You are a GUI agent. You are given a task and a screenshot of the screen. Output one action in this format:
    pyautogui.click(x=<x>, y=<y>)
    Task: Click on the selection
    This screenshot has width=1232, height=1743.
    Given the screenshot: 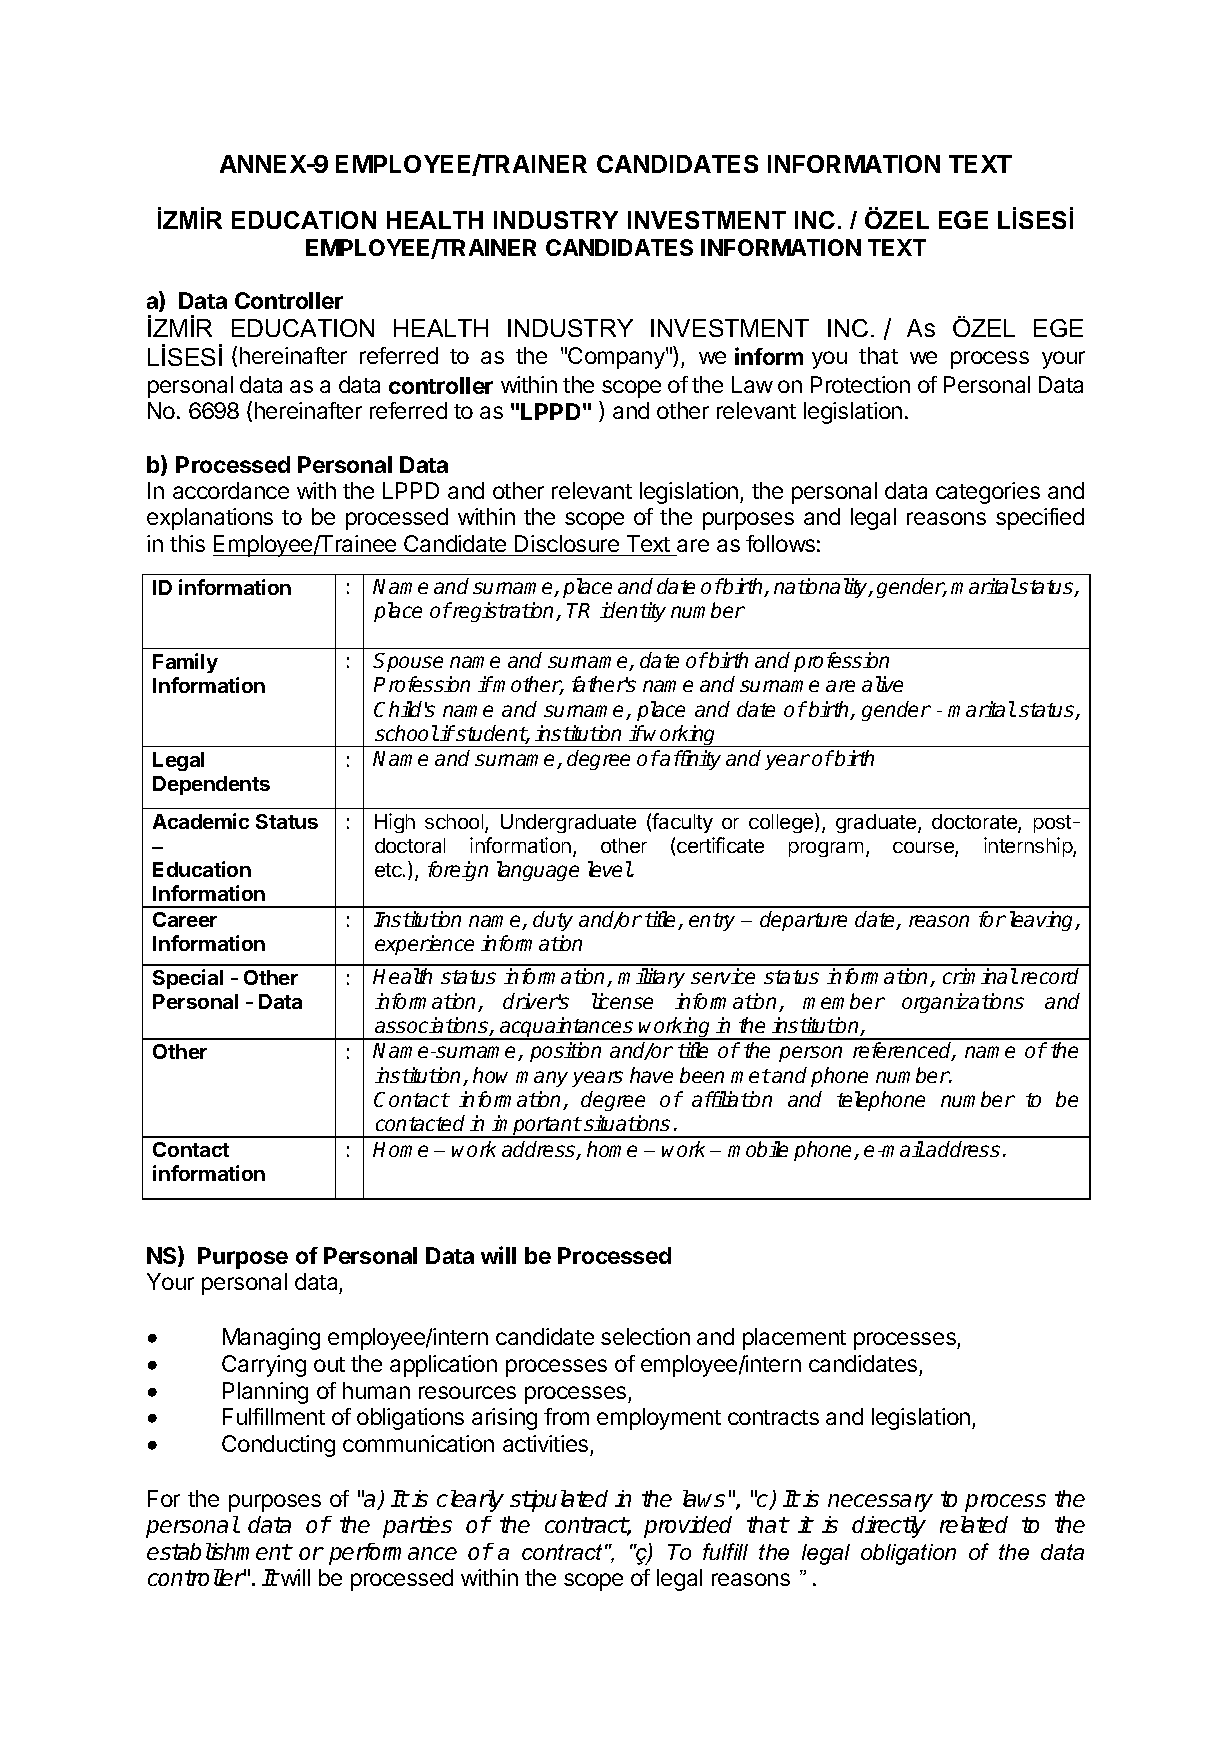 What is the action you would take?
    pyautogui.click(x=645, y=1336)
